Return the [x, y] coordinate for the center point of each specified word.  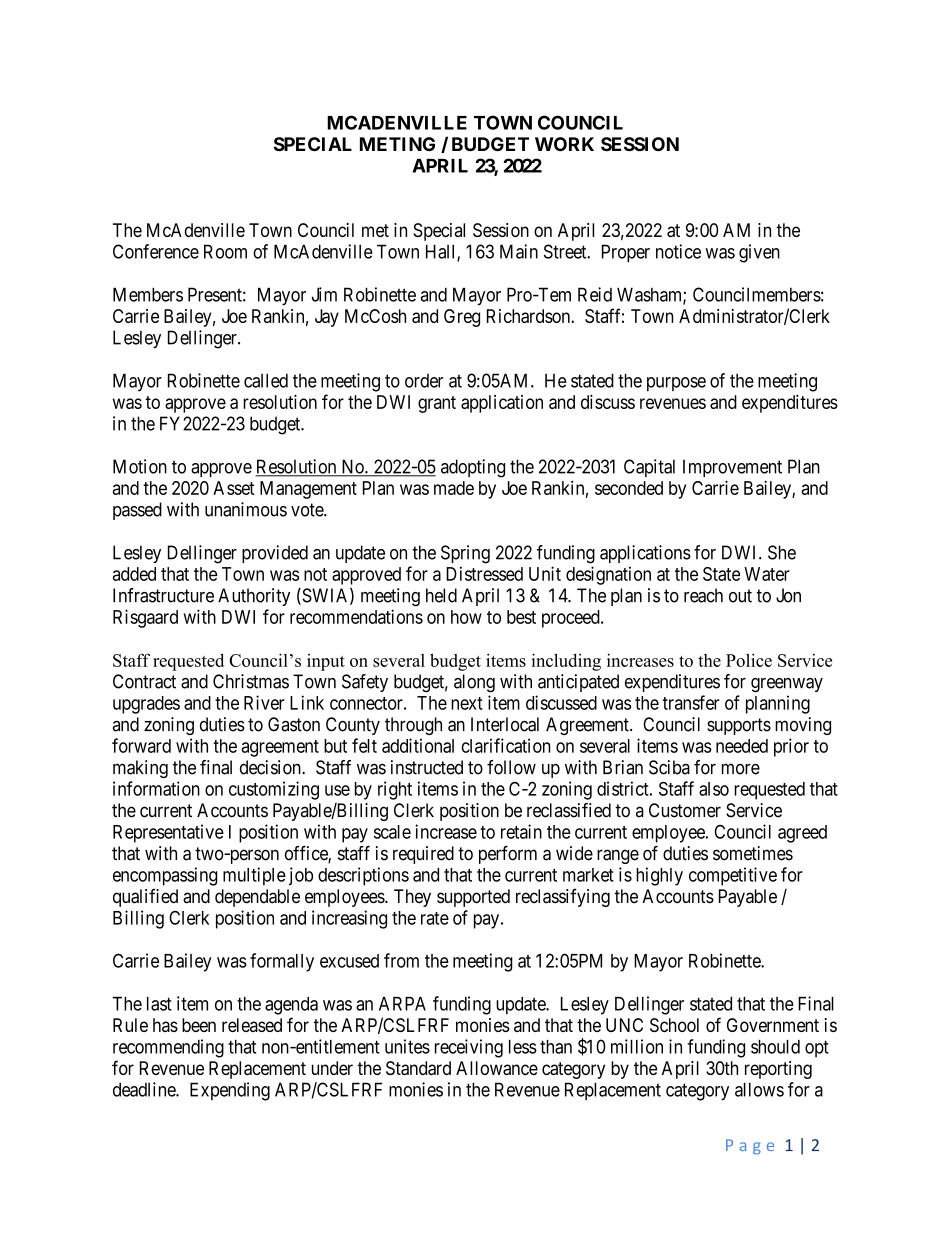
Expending [230, 1091]
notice [678, 251]
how [466, 617]
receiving [469, 1048]
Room [225, 251]
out [740, 596]
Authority [254, 597]
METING [397, 144]
